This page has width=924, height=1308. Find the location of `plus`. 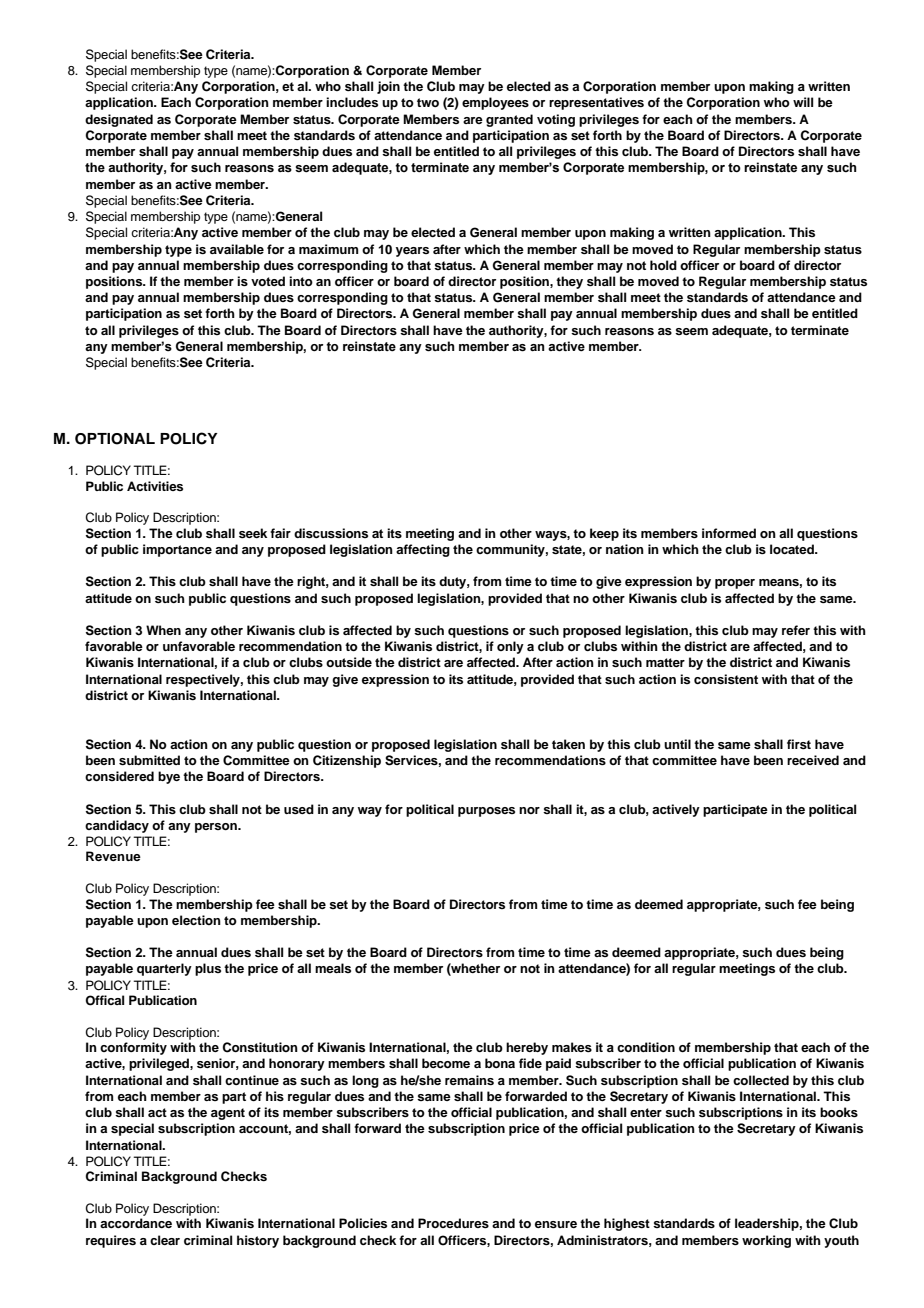

plus is located at coordinates (208, 969).
